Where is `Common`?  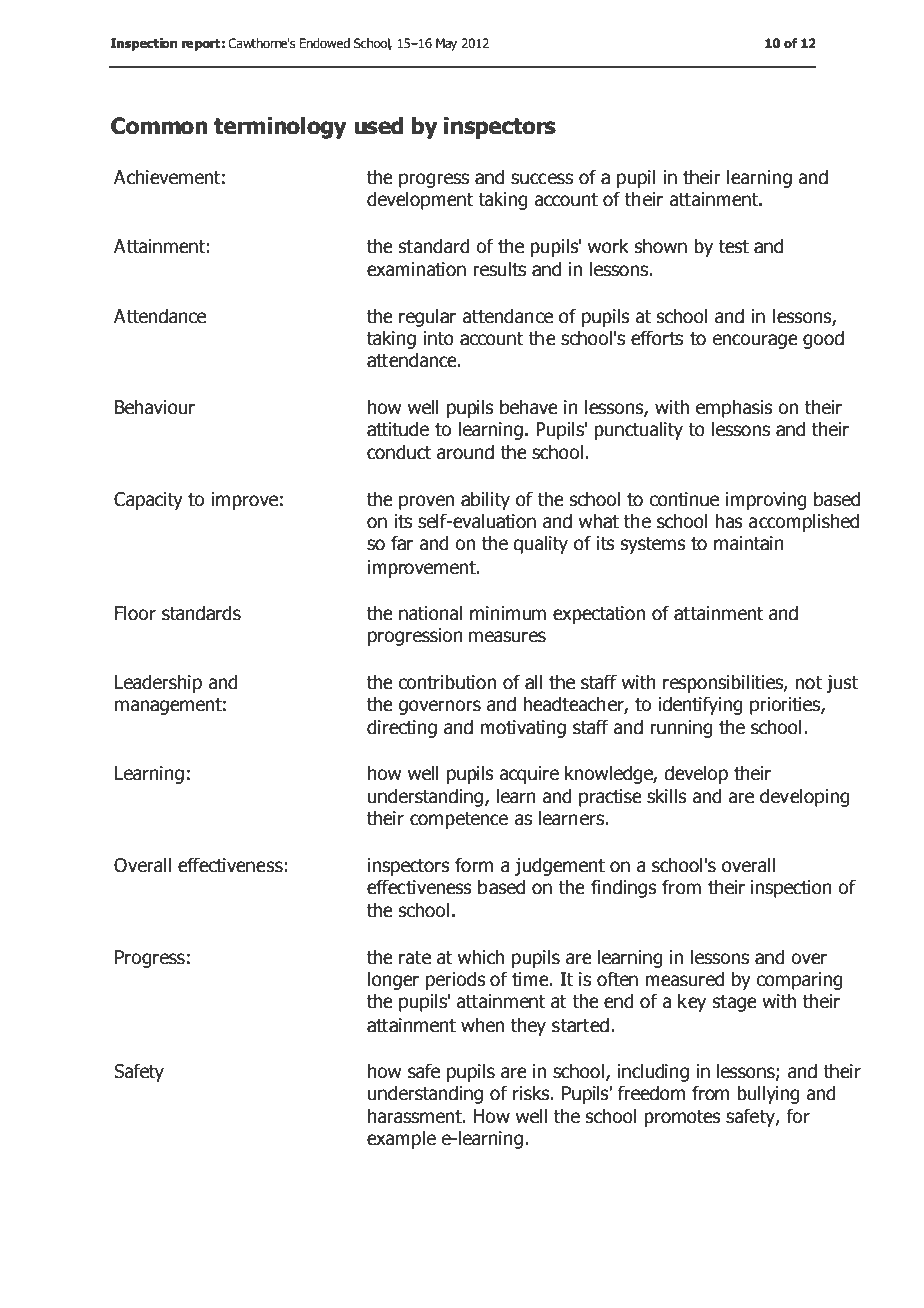
Common is located at coordinates (159, 126).
